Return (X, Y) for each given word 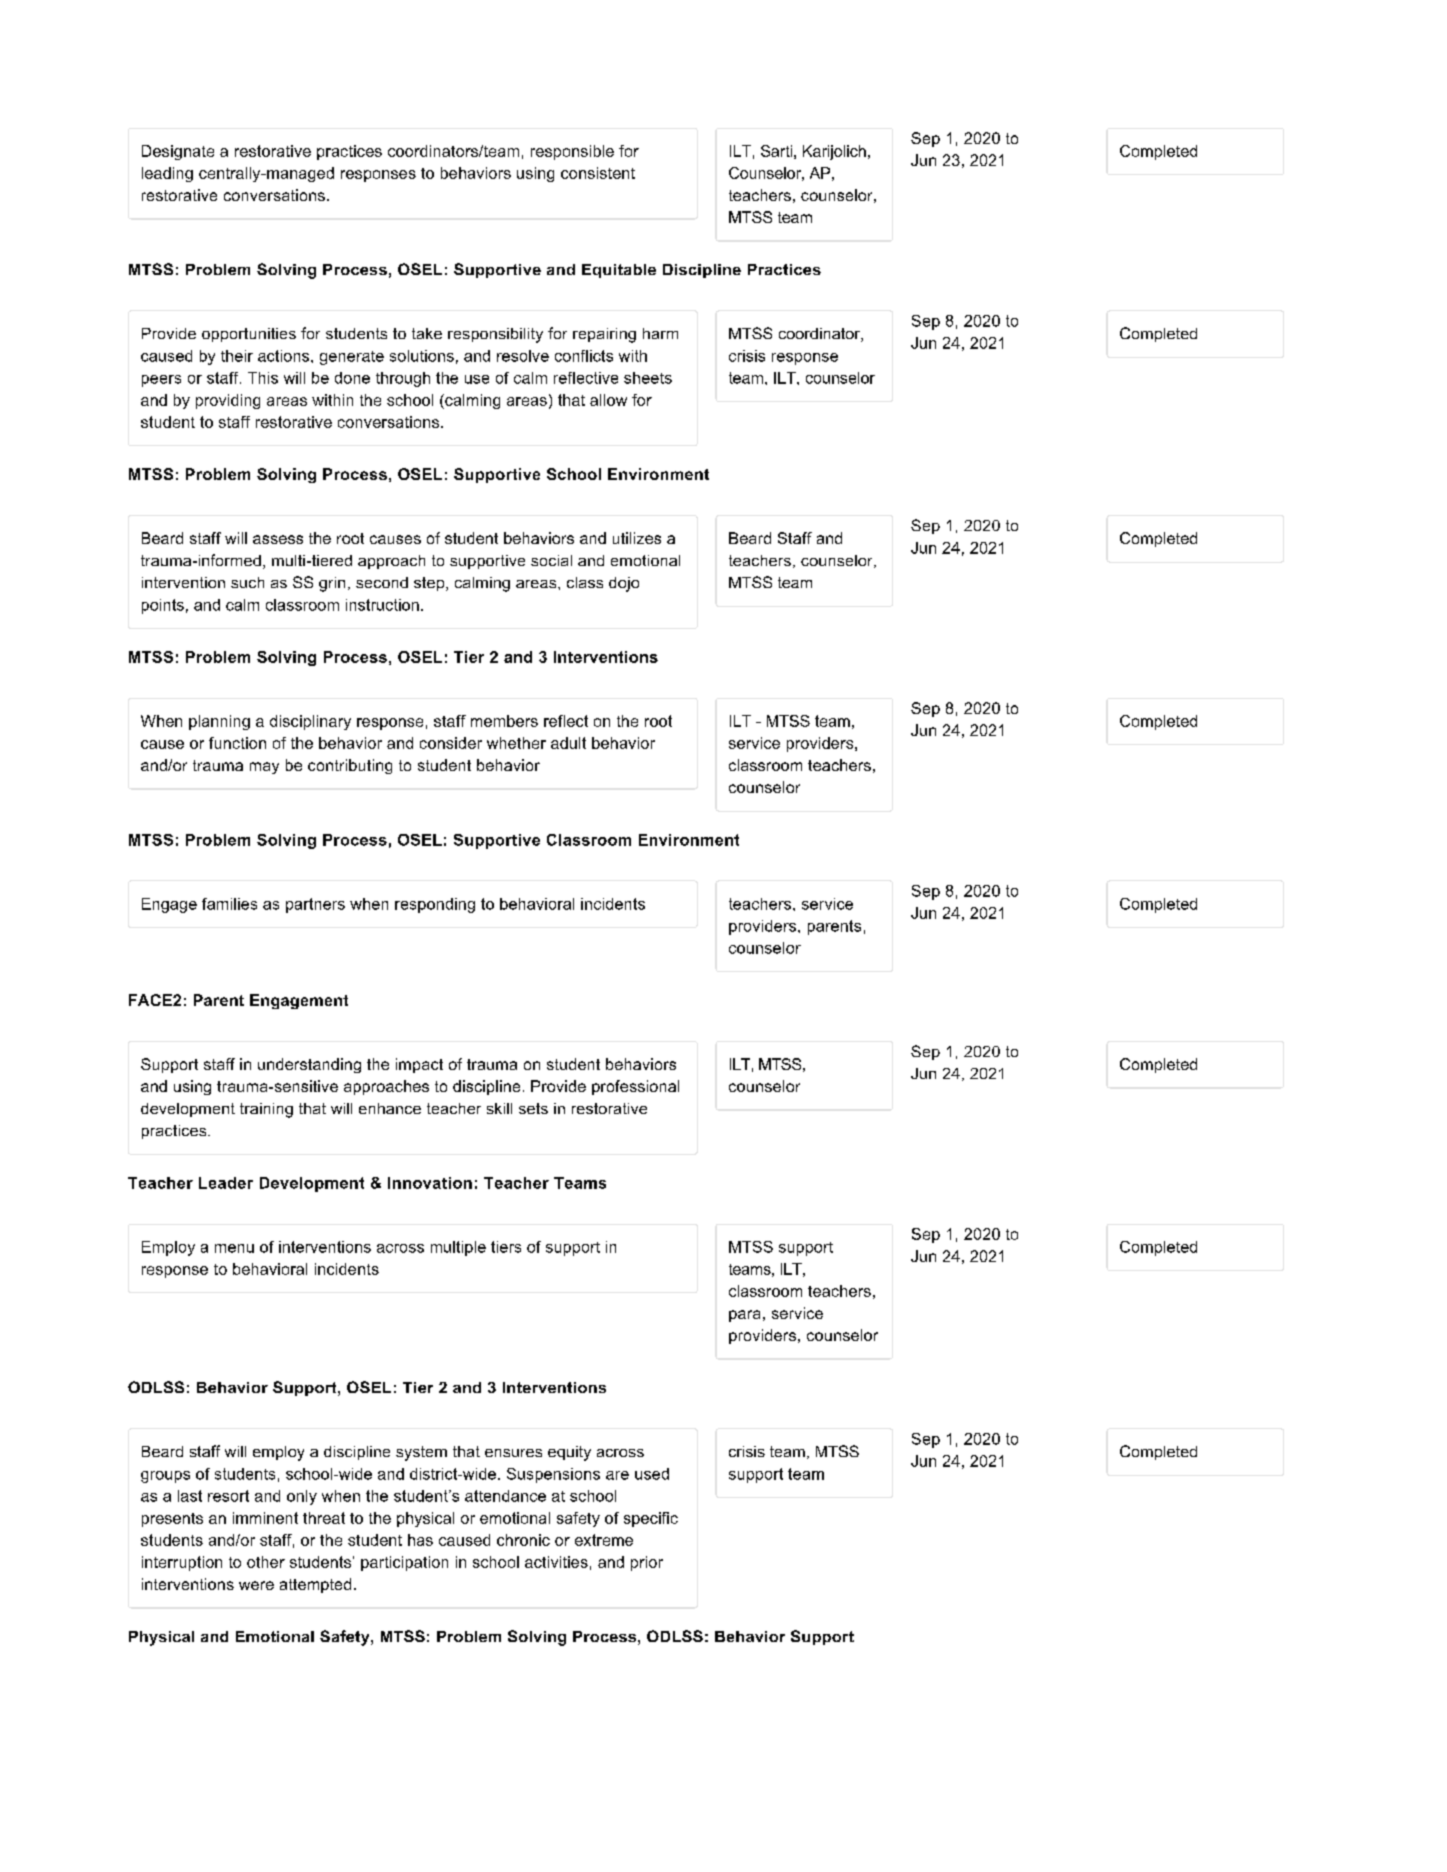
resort (228, 1496)
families (229, 904)
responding (435, 905)
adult (568, 743)
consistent (598, 173)
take (427, 333)
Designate (178, 152)
